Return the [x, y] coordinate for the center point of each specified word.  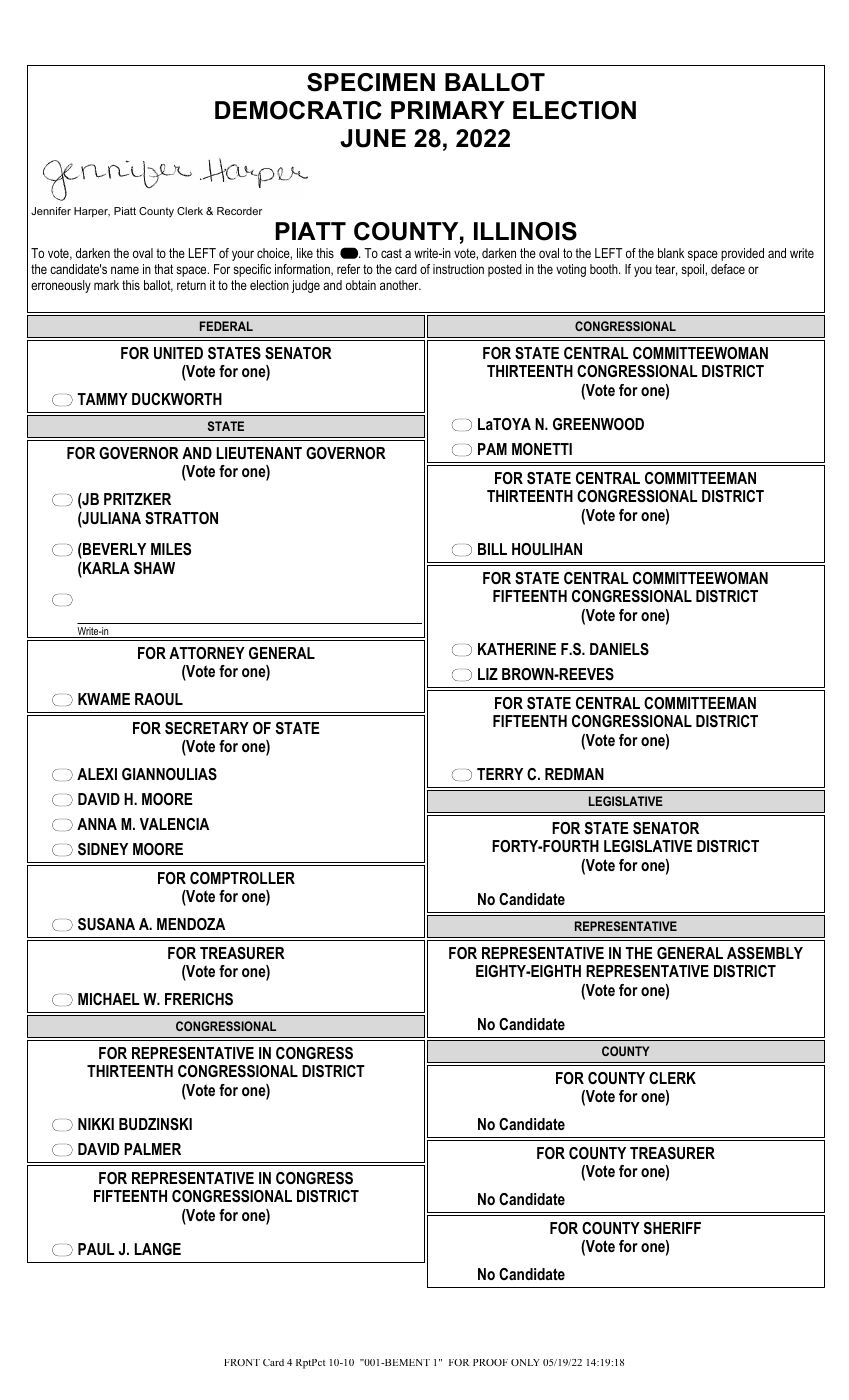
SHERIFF [672, 1228]
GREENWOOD [598, 424]
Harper [92, 212]
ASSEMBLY [765, 953]
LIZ [488, 674]
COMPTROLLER [242, 878]
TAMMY [102, 399]
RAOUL [159, 699]
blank [671, 253]
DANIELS [619, 649]
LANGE [158, 1249]
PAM [492, 449]
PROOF [490, 1362]
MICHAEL [108, 999]
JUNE [373, 138]
